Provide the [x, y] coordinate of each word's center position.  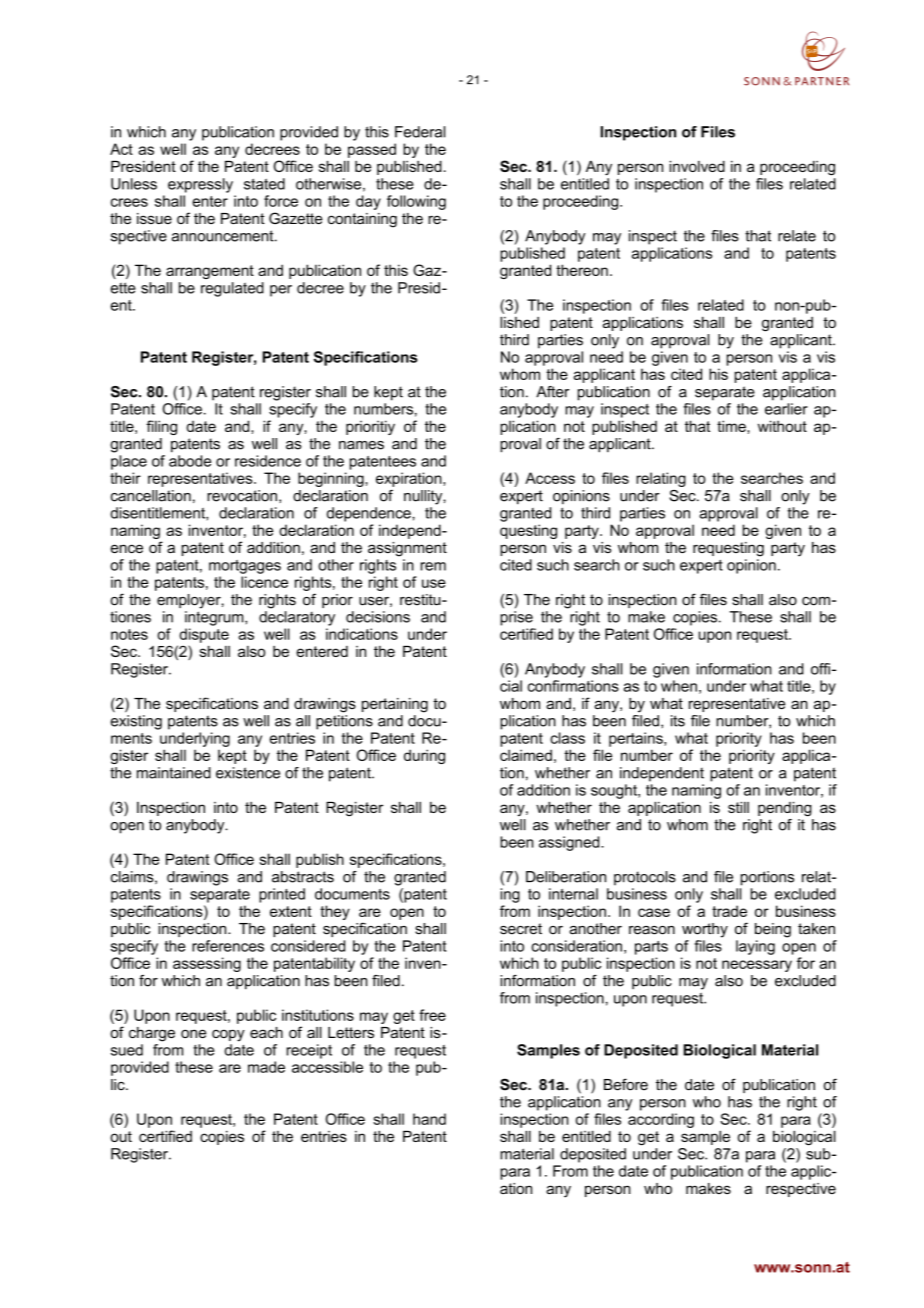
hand [429, 1119]
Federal [420, 132]
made [266, 1067]
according [661, 1120]
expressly [200, 185]
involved [697, 166]
